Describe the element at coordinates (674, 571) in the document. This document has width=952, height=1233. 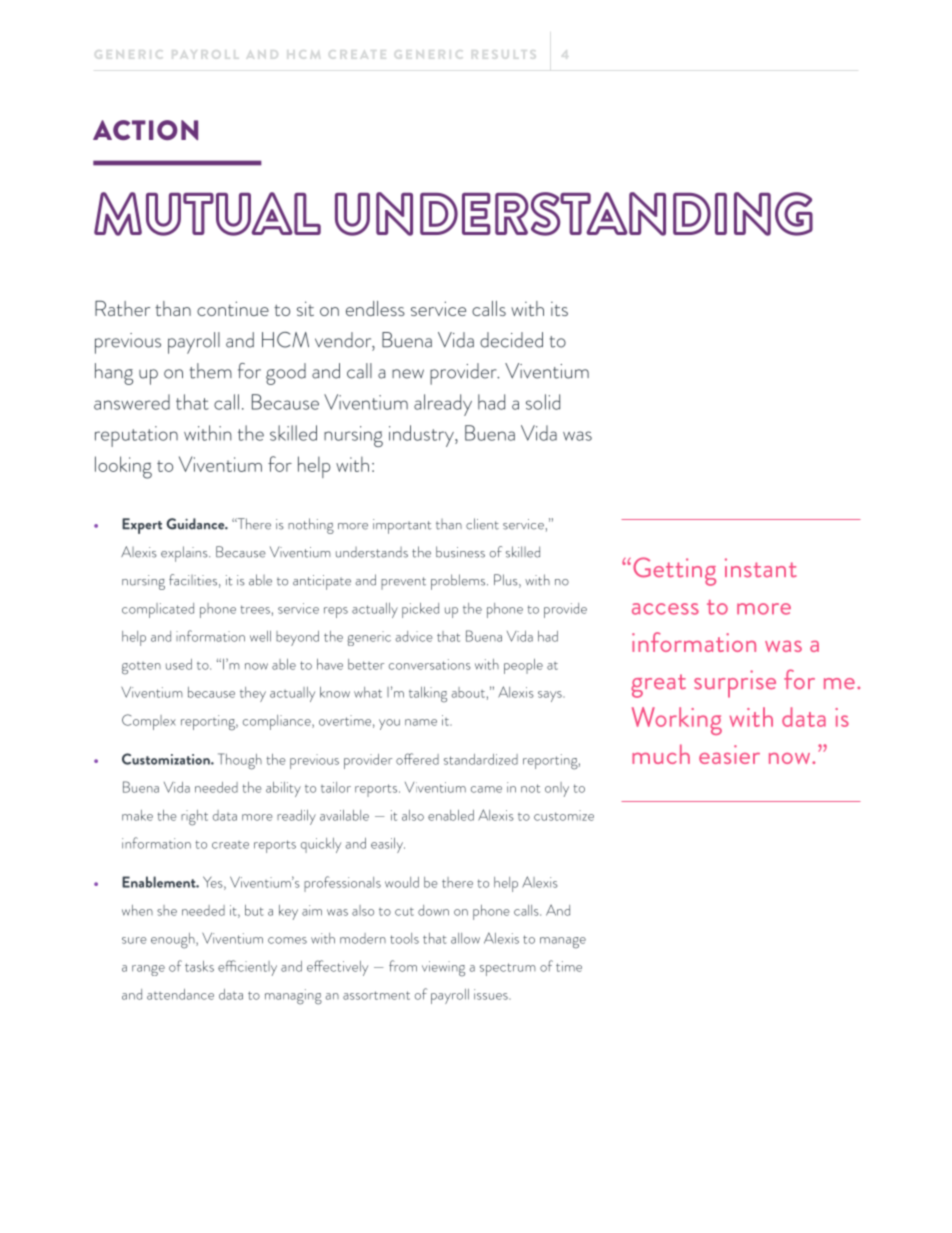
I see `Getting` at that location.
